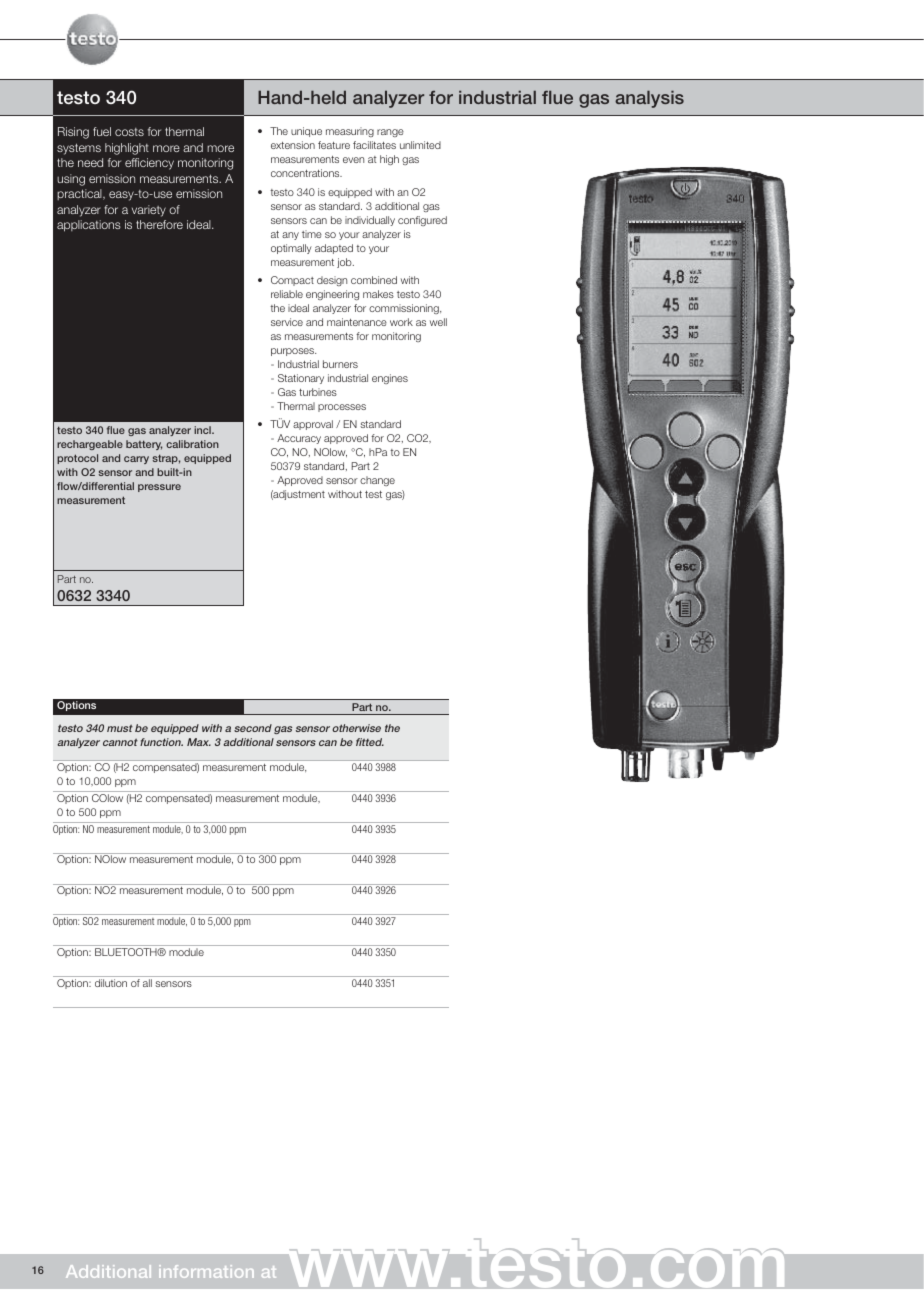 Image resolution: width=924 pixels, height=1308 pixels. I want to click on costs, so click(129, 132).
